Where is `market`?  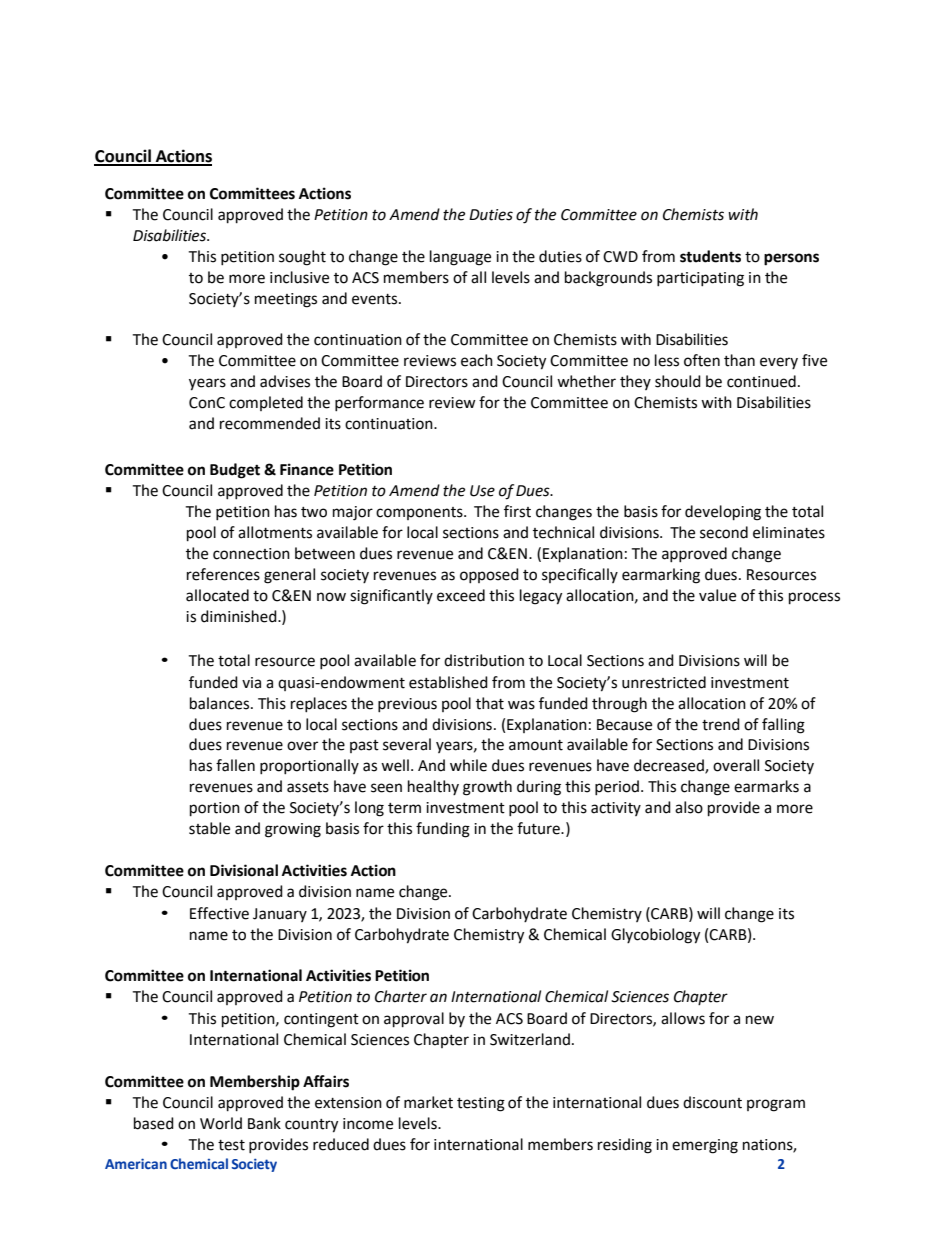 market is located at coordinates (428, 1102).
